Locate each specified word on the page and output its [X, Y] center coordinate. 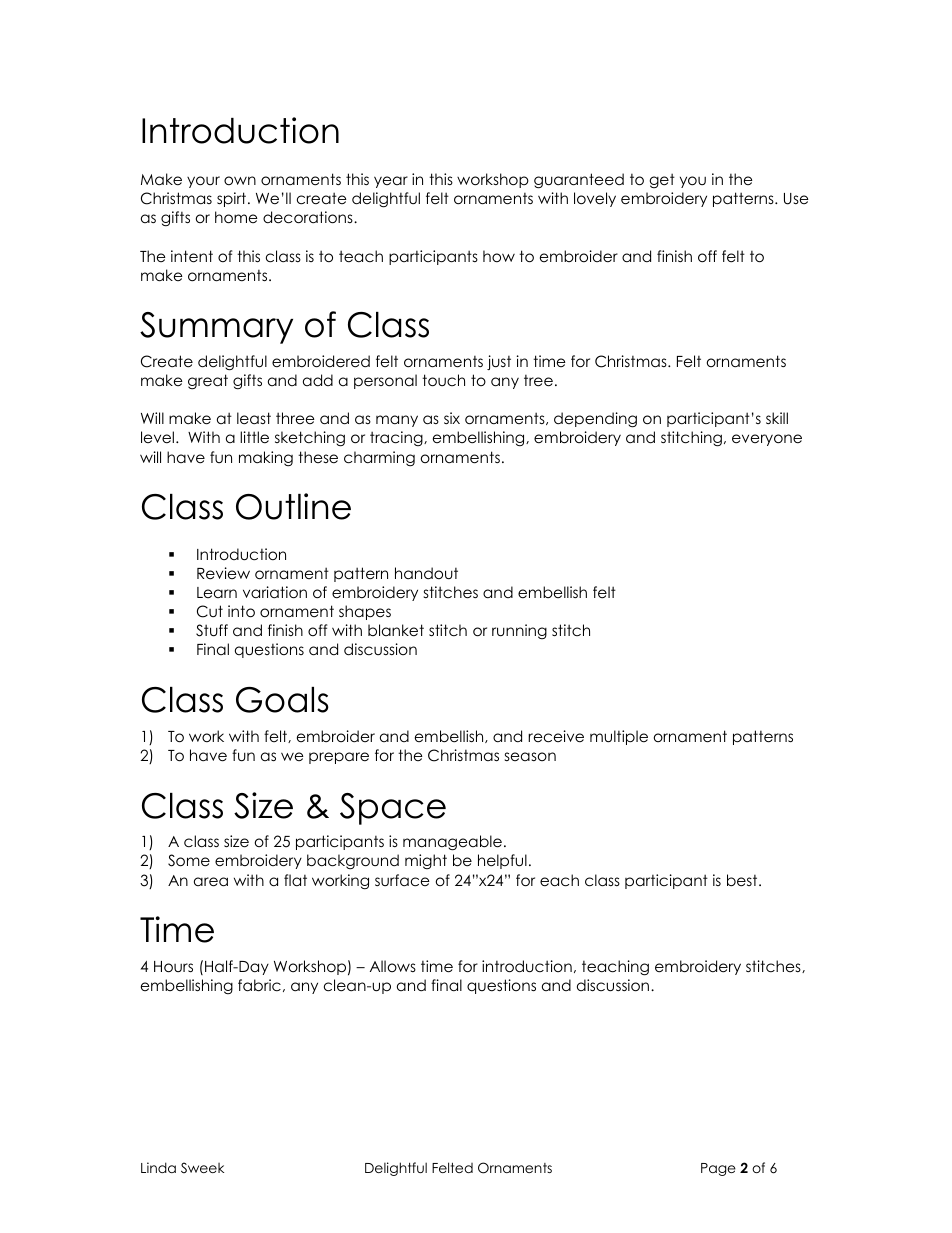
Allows [393, 966]
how [499, 256]
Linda [158, 1167]
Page [718, 1169]
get [662, 180]
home [236, 217]
